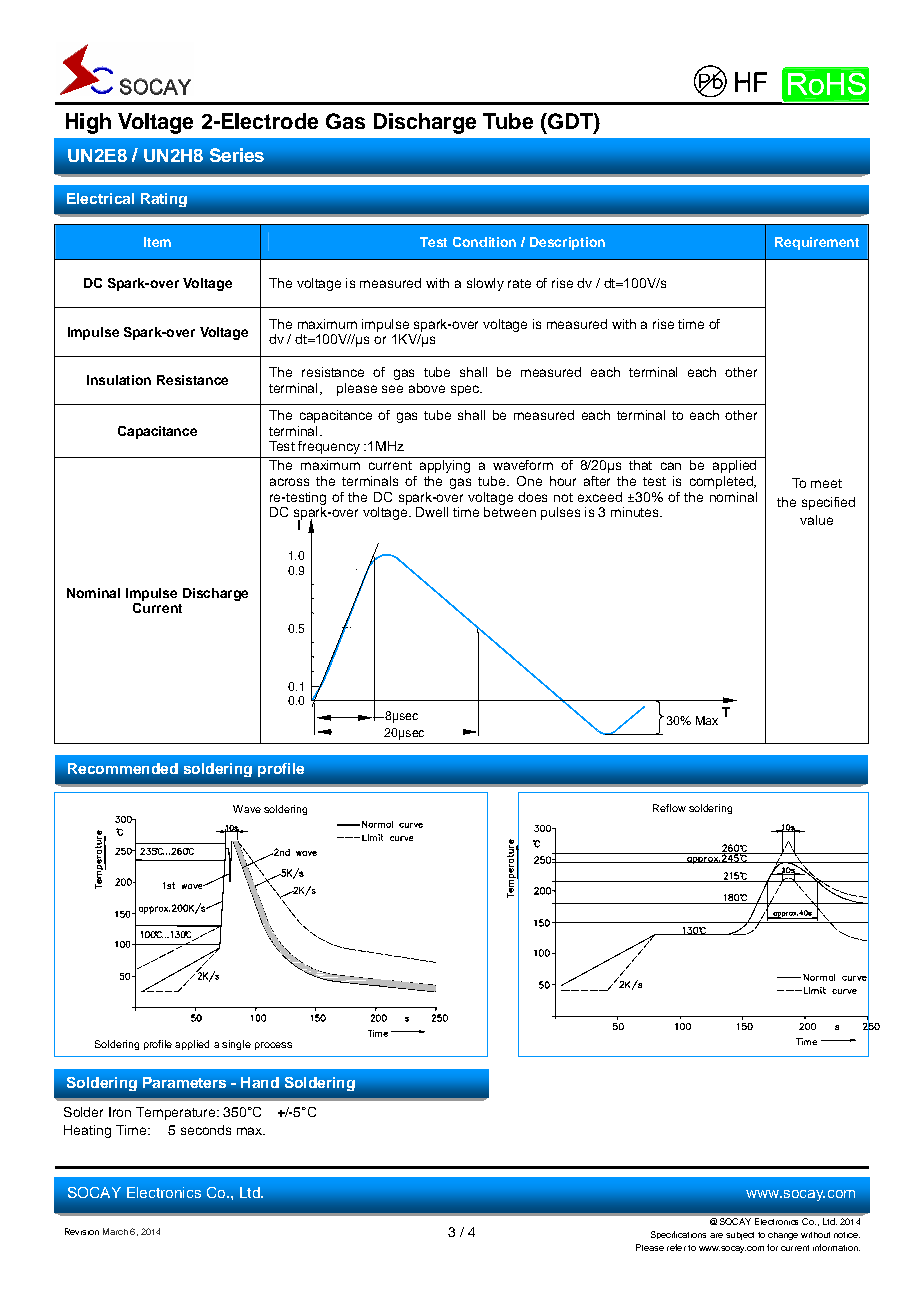  I want to click on Requirement, so click(817, 243).
